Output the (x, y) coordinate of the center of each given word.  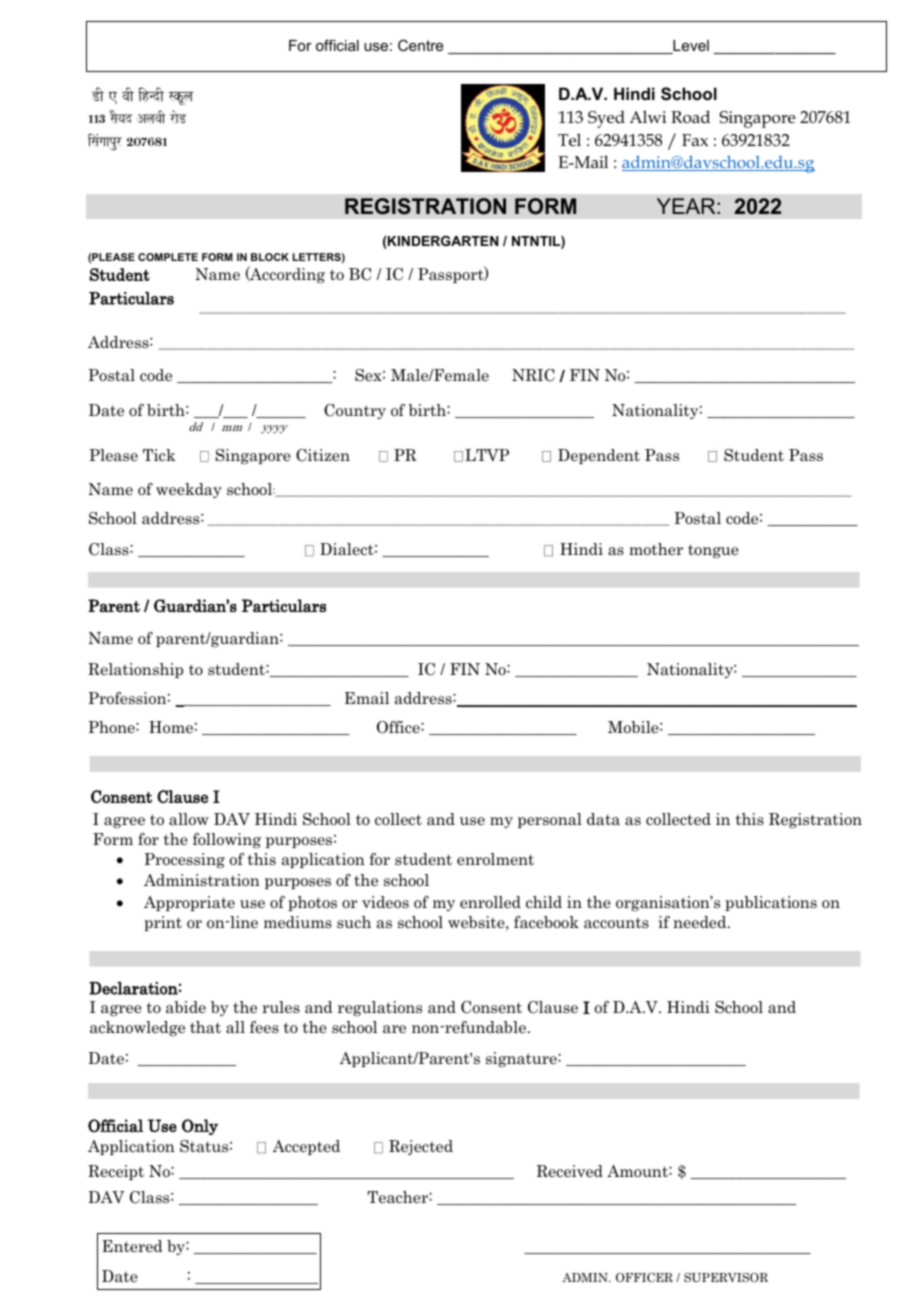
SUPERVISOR (726, 1278)
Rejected (421, 1147)
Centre (420, 45)
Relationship (135, 670)
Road (690, 116)
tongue (713, 551)
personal (550, 820)
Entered (132, 1246)
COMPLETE (168, 257)
